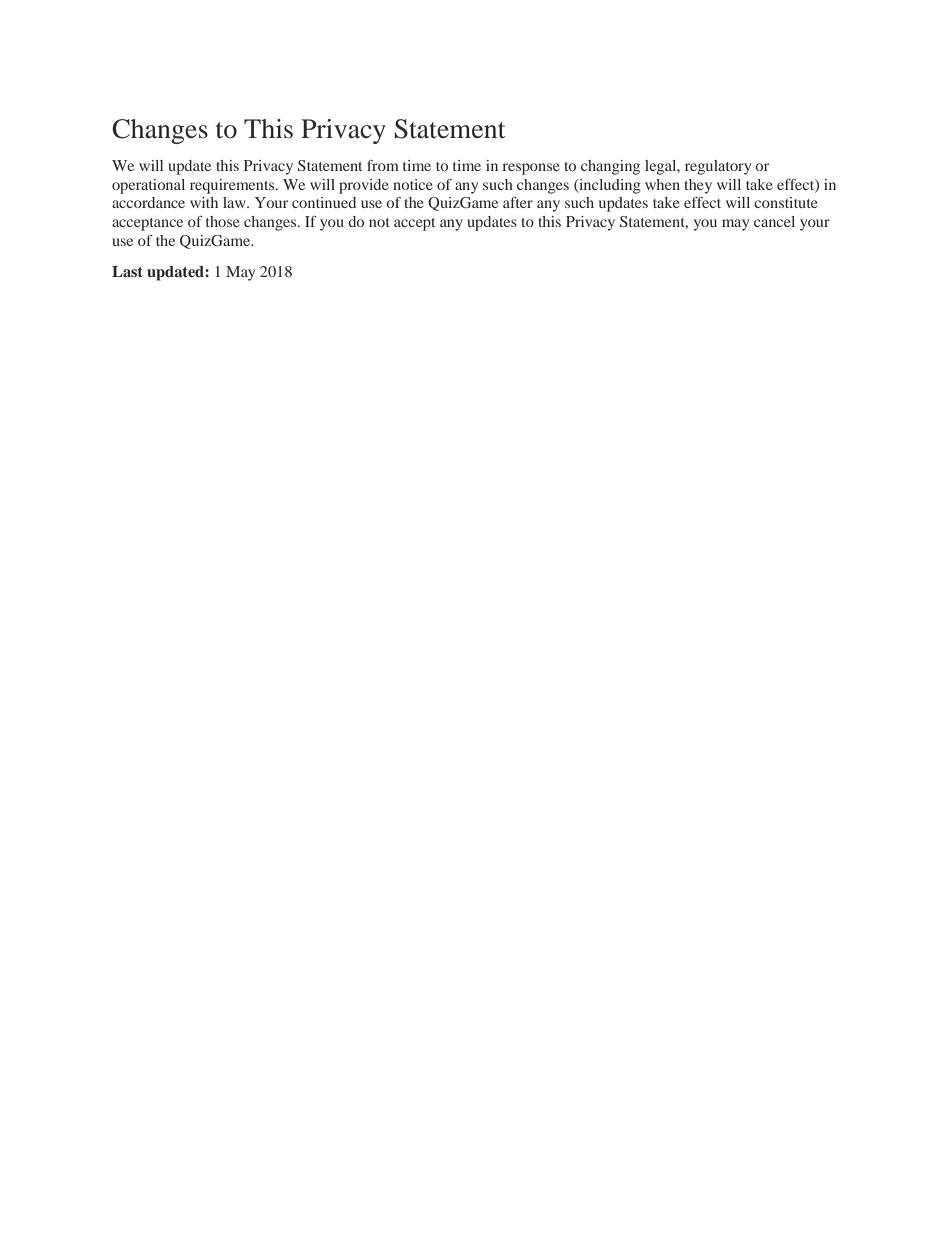 Image resolution: width=952 pixels, height=1233 pixels. Describe the element at coordinates (785, 202) in the document. I see `constitute` at that location.
